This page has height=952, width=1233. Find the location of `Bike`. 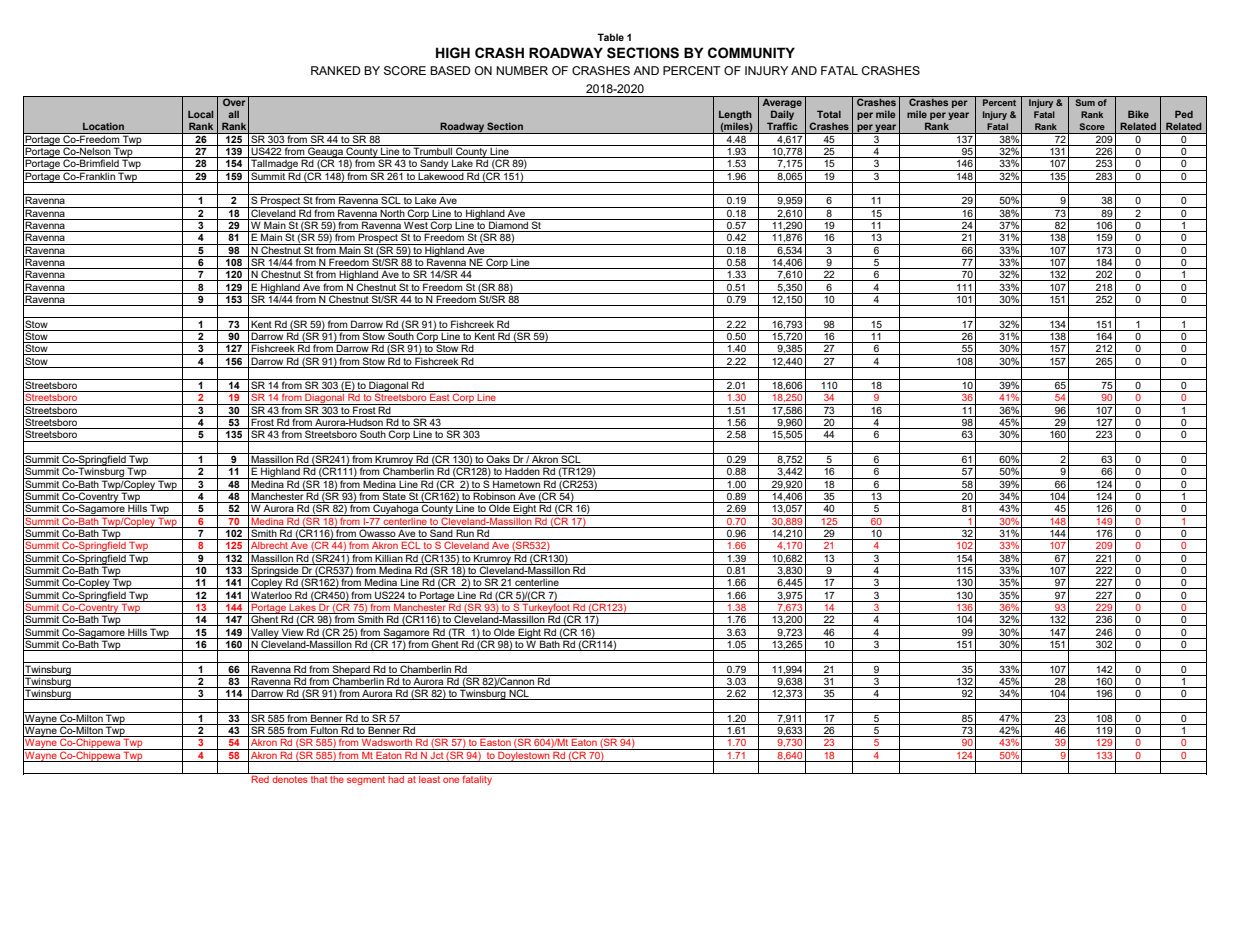

Bike is located at coordinates (1138, 114).
